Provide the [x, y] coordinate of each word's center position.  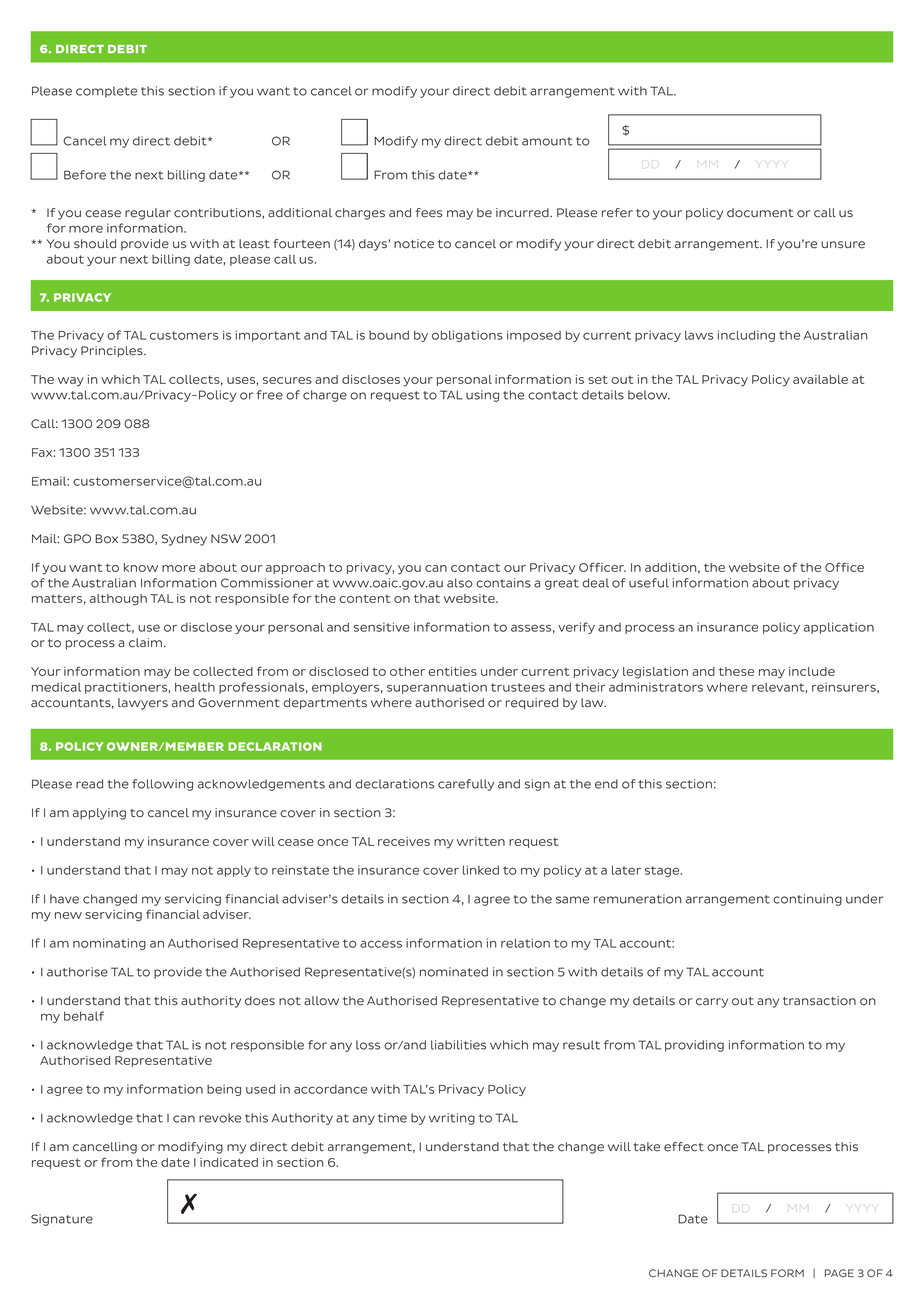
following [162, 785]
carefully [466, 785]
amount [547, 141]
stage [663, 871]
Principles [113, 352]
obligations [467, 336]
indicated [229, 1162]
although [118, 600]
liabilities [458, 1045]
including [746, 336]
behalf [84, 1016]
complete [106, 92]
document [760, 213]
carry [712, 1003]
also [460, 583]
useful [649, 583]
